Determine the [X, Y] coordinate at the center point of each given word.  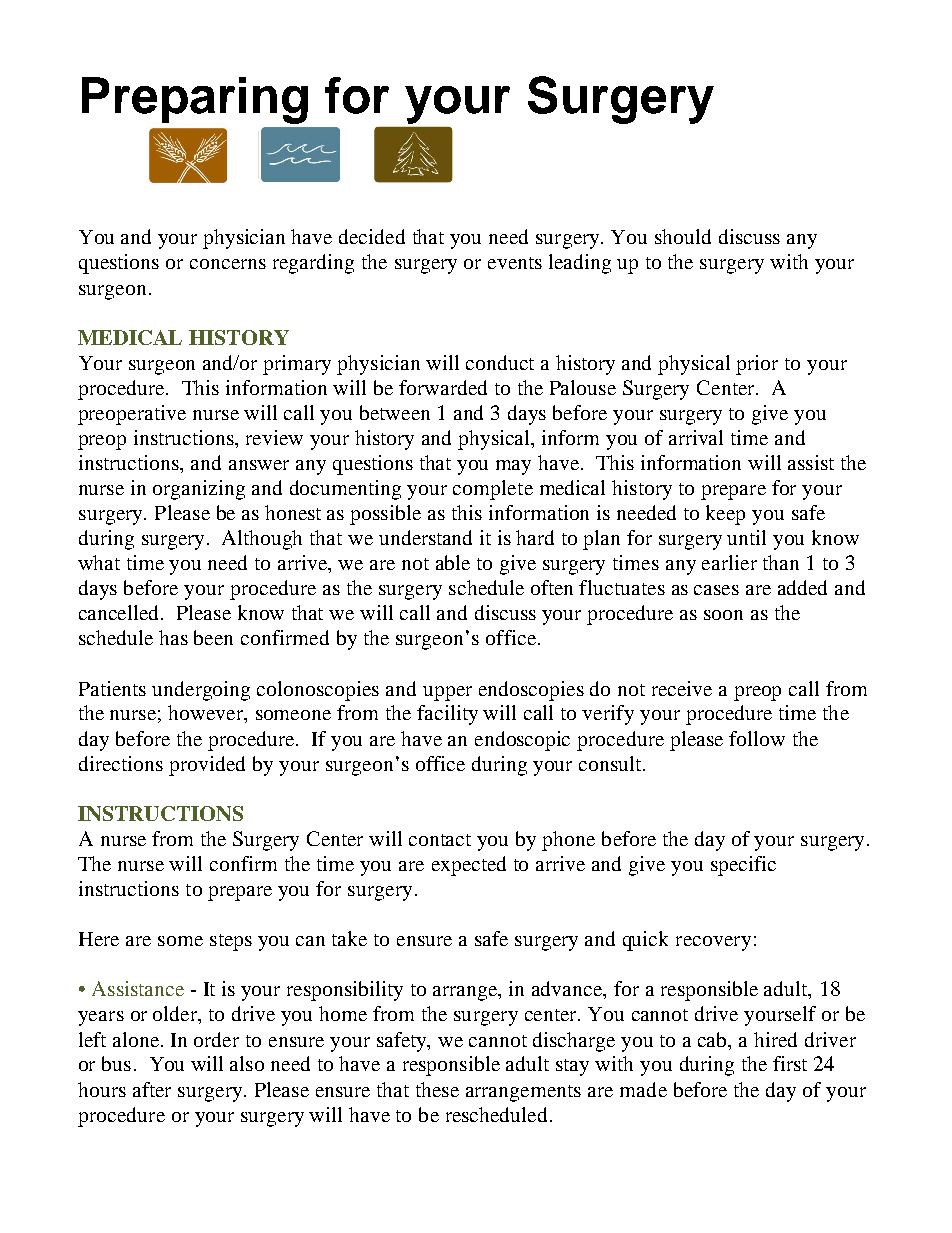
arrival [696, 437]
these [437, 1089]
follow [757, 738]
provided [207, 766]
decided [372, 236]
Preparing [195, 100]
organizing [199, 490]
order [216, 1039]
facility [447, 715]
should [683, 236]
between [395, 412]
